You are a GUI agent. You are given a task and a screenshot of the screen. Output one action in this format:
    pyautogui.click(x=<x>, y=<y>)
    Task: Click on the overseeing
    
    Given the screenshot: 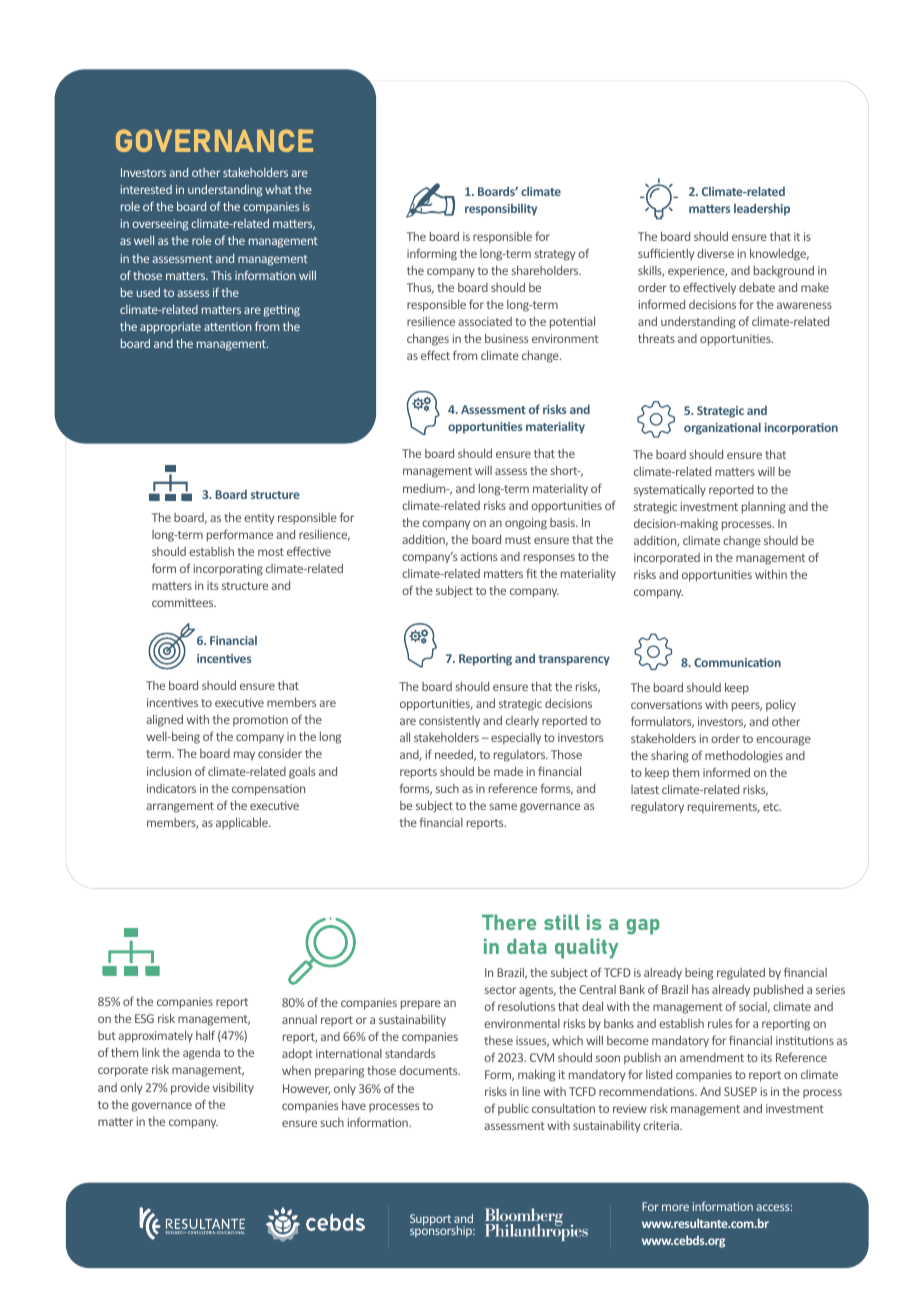 What is the action you would take?
    pyautogui.click(x=160, y=225)
